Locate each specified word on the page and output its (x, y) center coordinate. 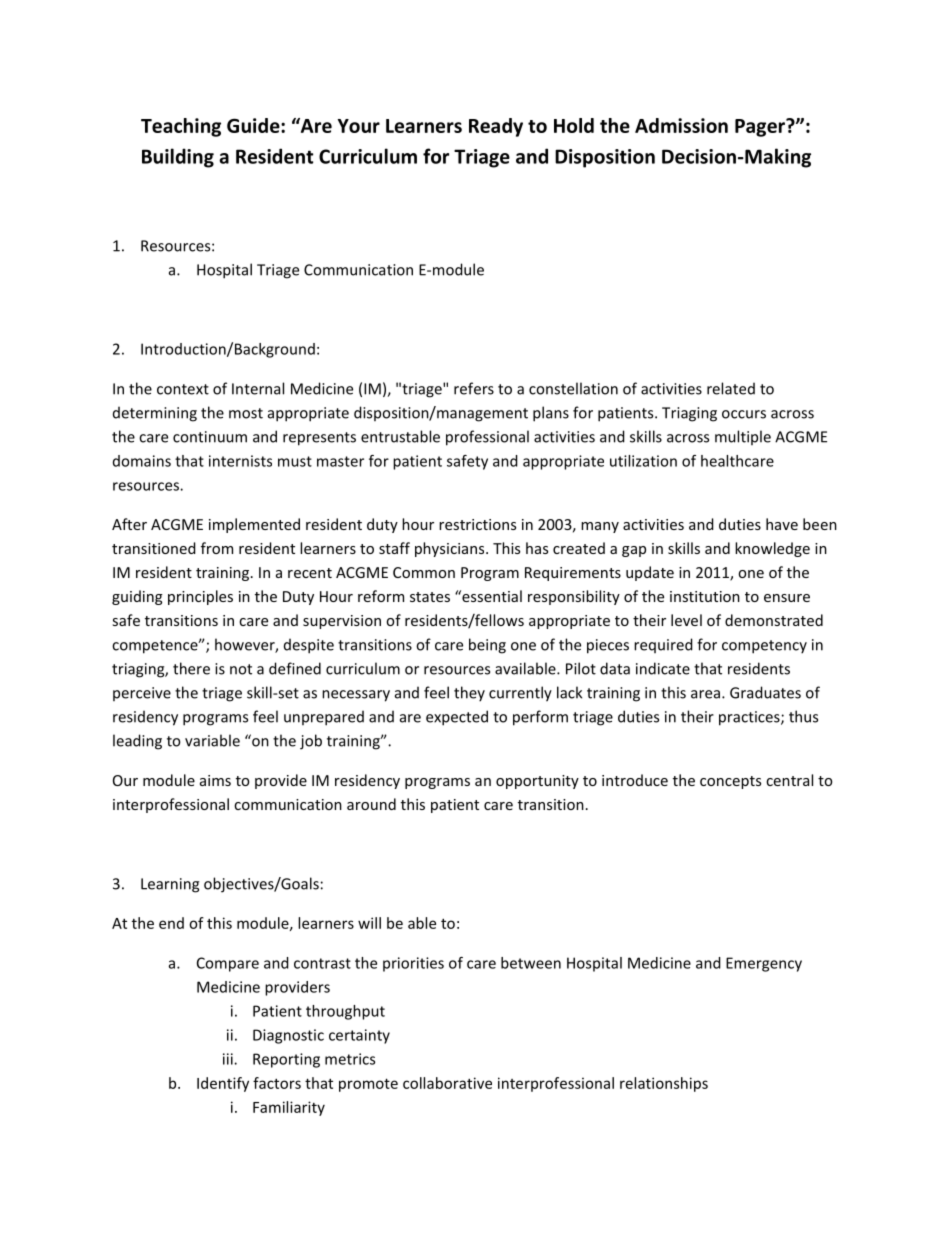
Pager (761, 128)
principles (200, 597)
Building (178, 158)
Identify (223, 1084)
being (487, 646)
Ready (496, 127)
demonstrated (774, 620)
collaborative (447, 1083)
